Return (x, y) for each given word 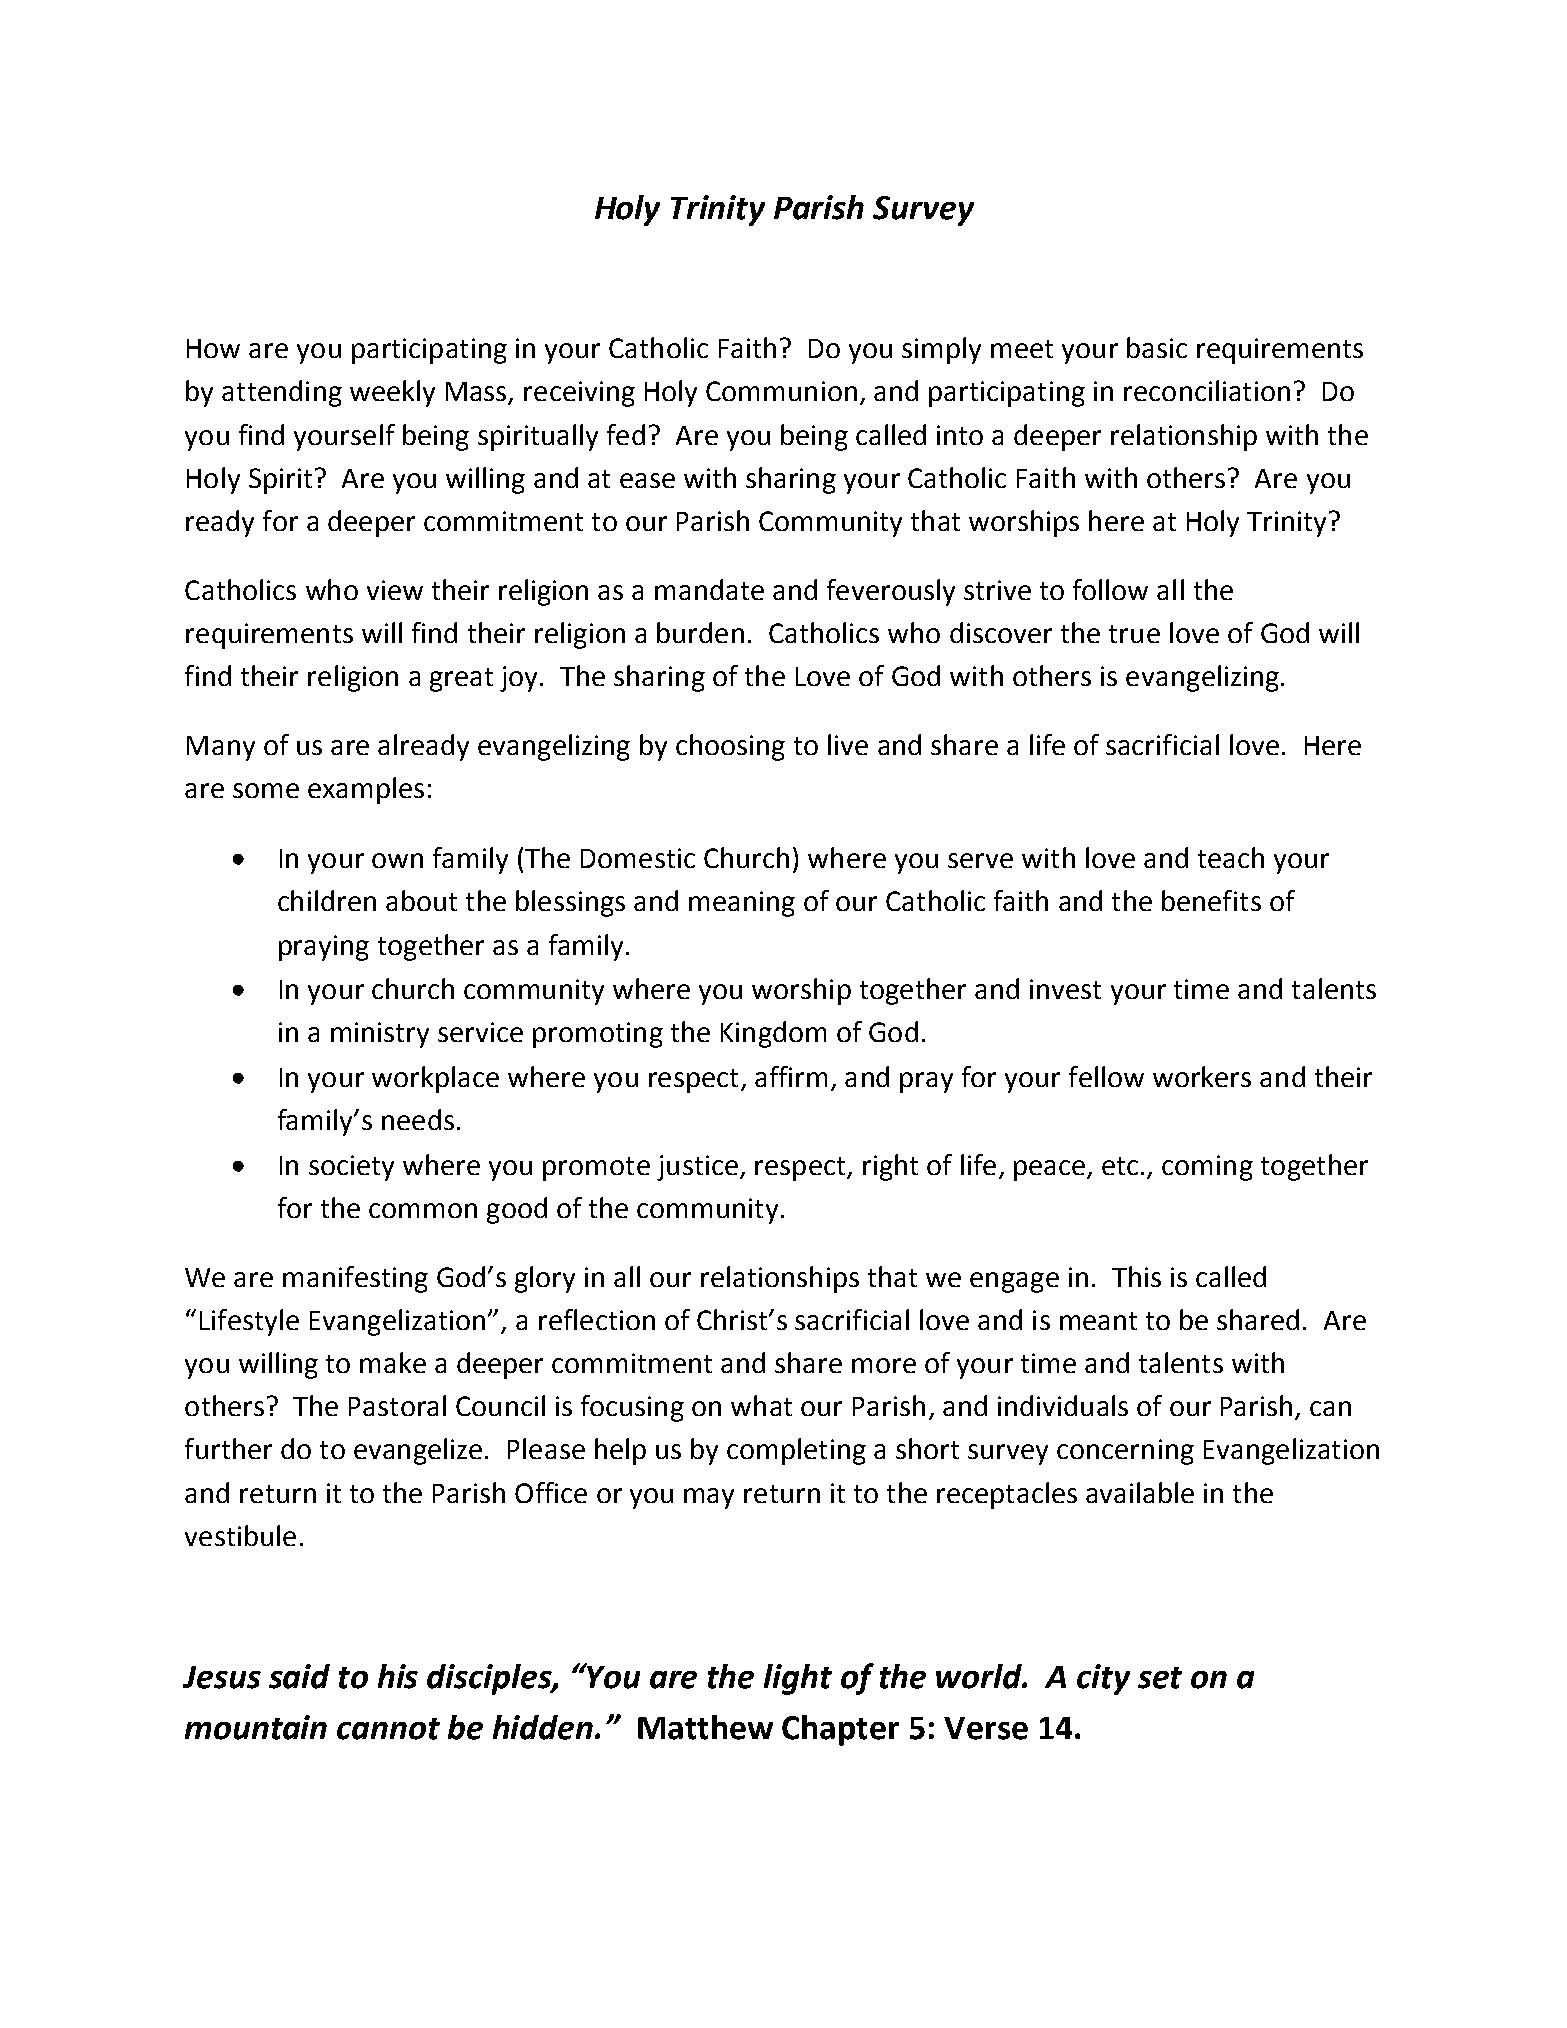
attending (282, 393)
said (299, 1676)
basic (1157, 347)
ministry (380, 1035)
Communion (781, 391)
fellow (1106, 1076)
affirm (791, 1076)
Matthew (705, 1727)
